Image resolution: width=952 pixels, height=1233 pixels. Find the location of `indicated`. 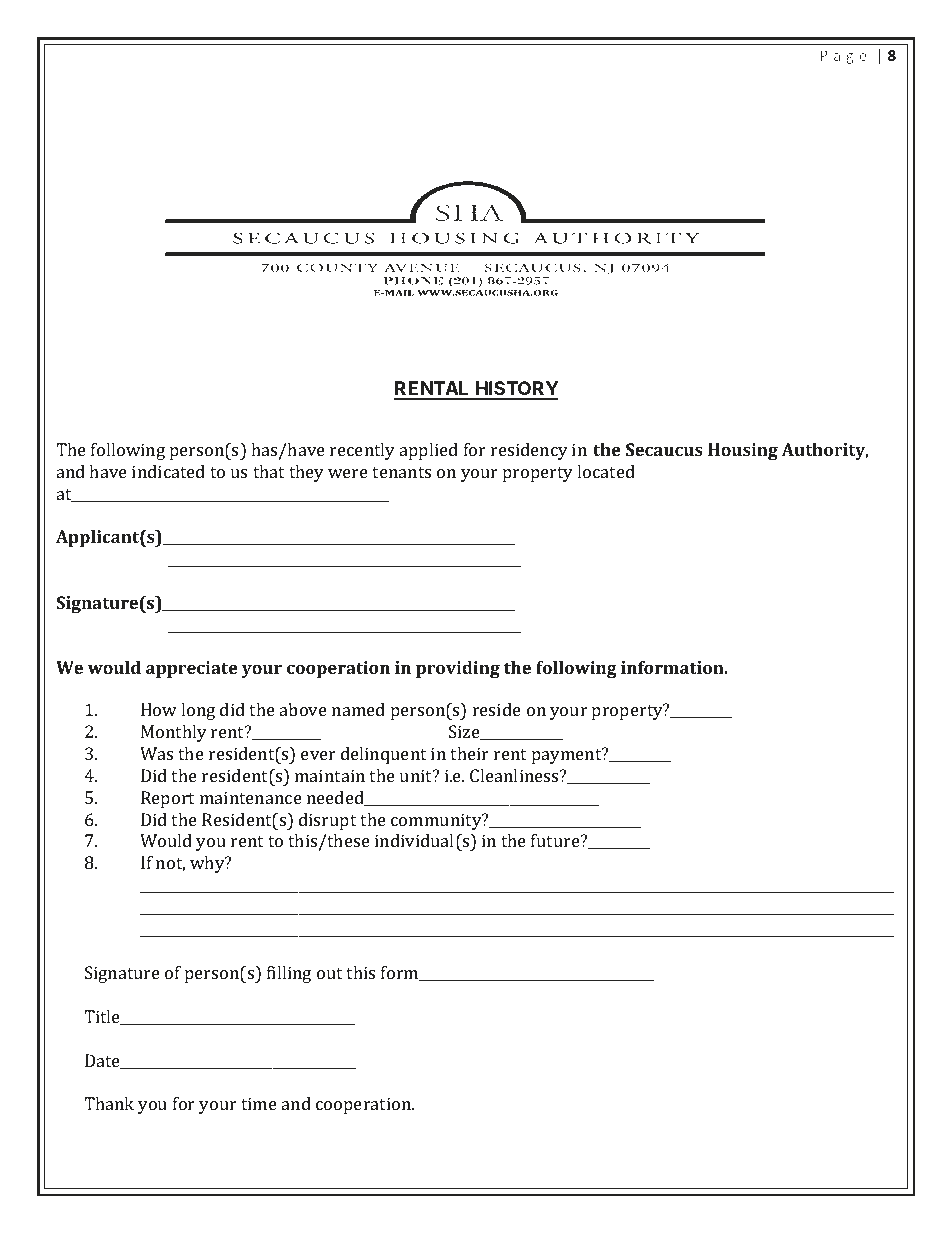

indicated is located at coordinates (168, 471).
